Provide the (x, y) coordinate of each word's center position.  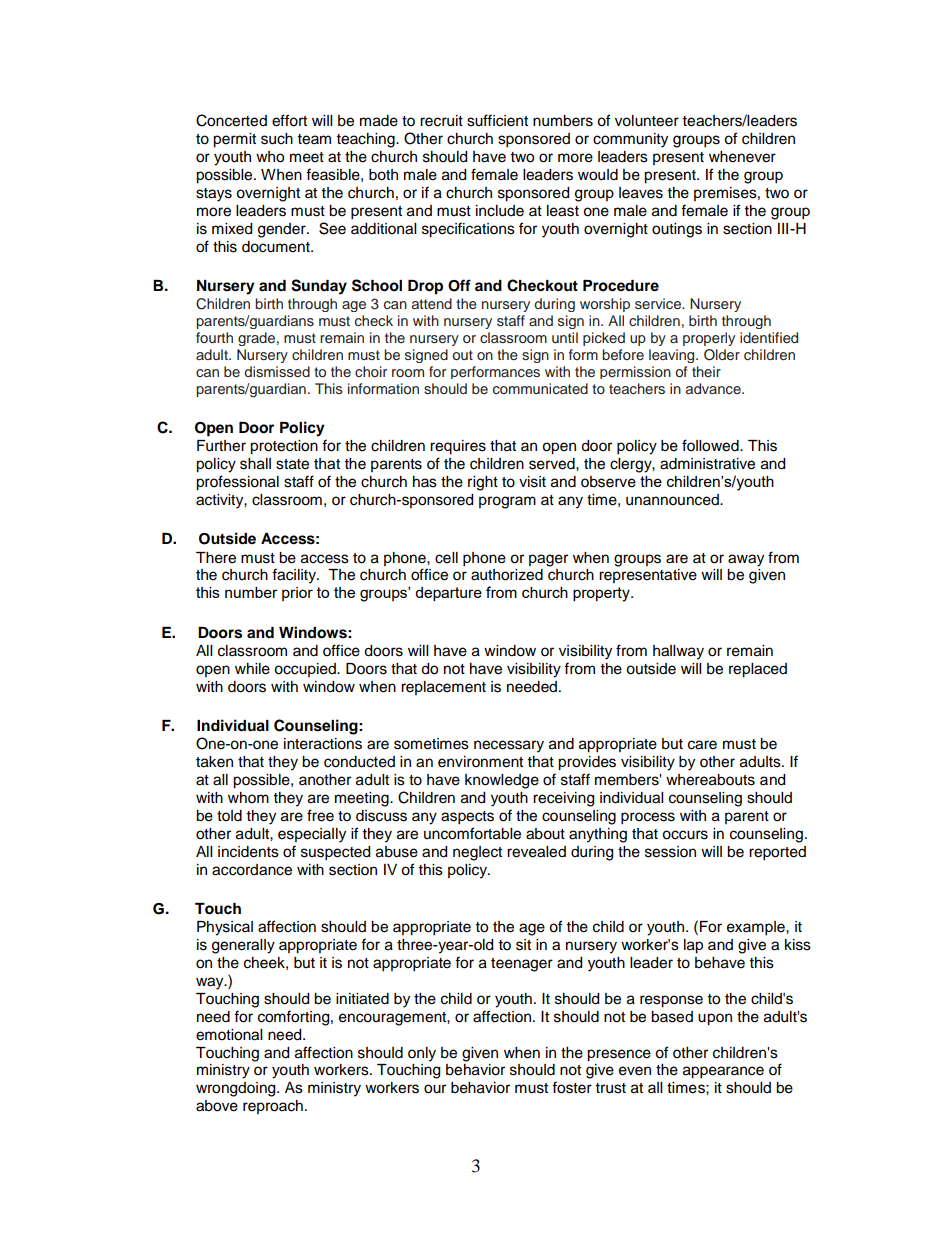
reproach (273, 1107)
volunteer (647, 121)
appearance (723, 1072)
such (277, 139)
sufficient (497, 120)
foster (572, 1087)
